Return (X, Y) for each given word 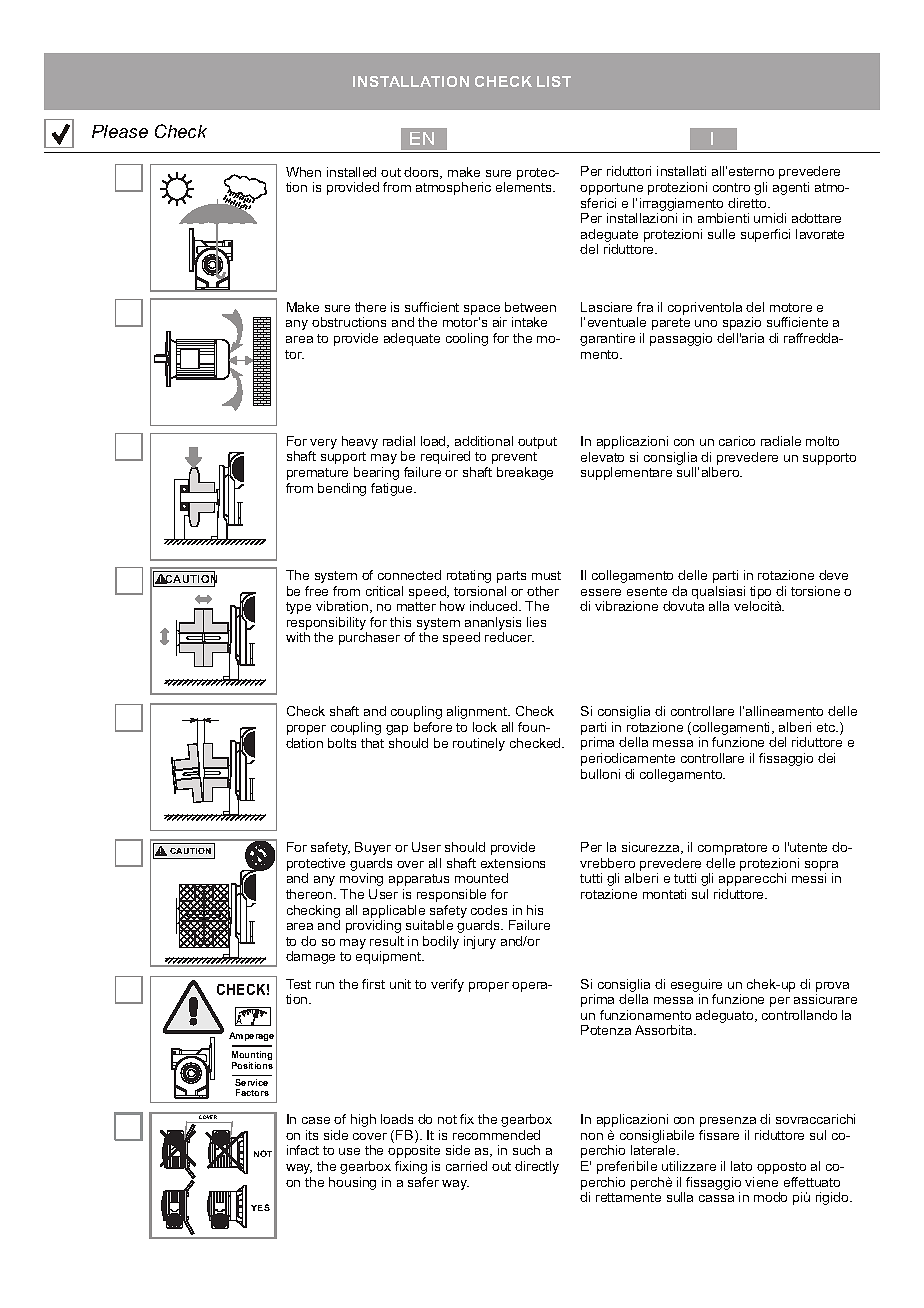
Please (120, 131)
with (298, 637)
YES (260, 1207)
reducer (509, 637)
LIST (554, 81)
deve (833, 575)
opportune (611, 189)
